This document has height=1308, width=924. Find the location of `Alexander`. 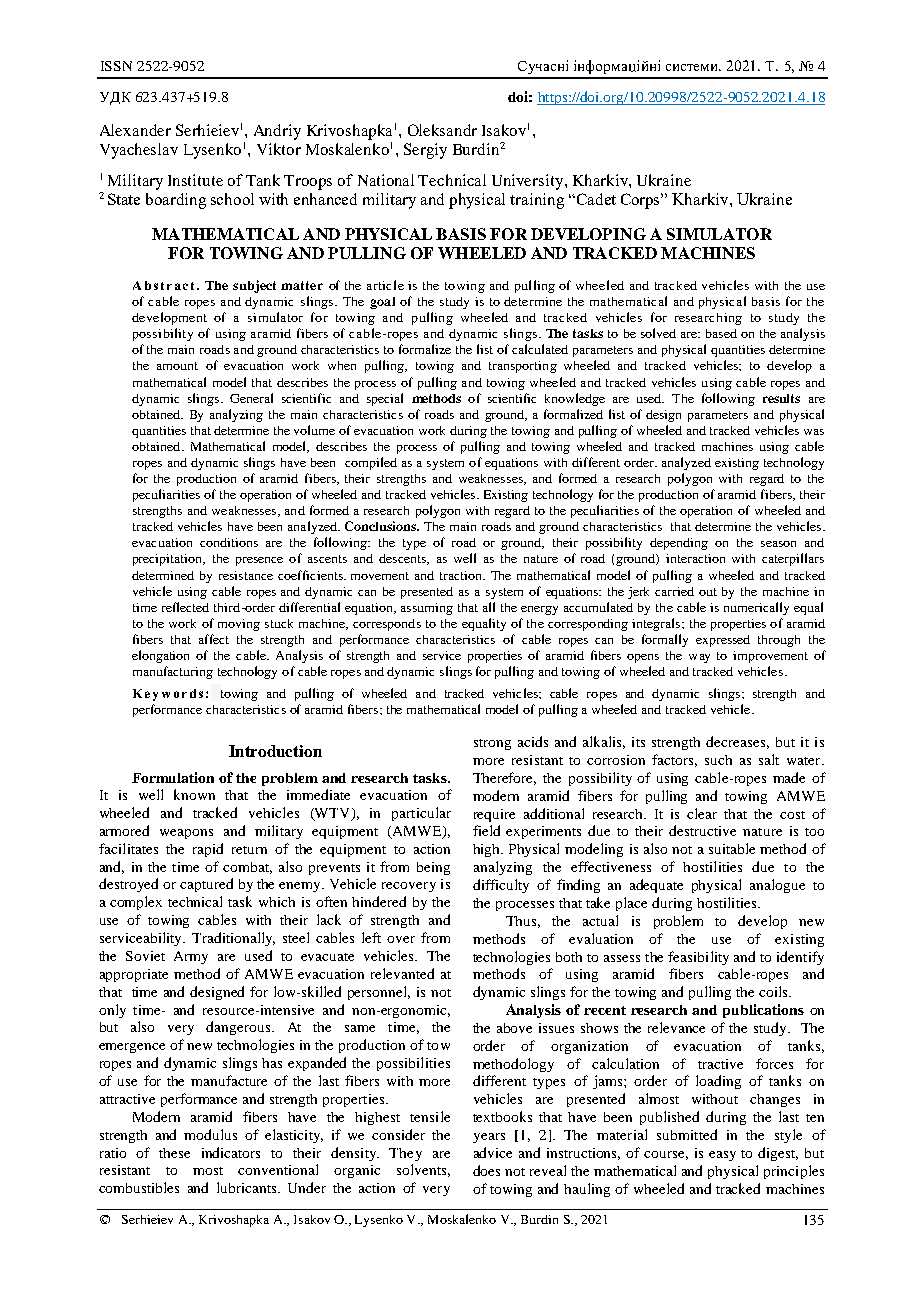

Alexander is located at coordinates (135, 130).
